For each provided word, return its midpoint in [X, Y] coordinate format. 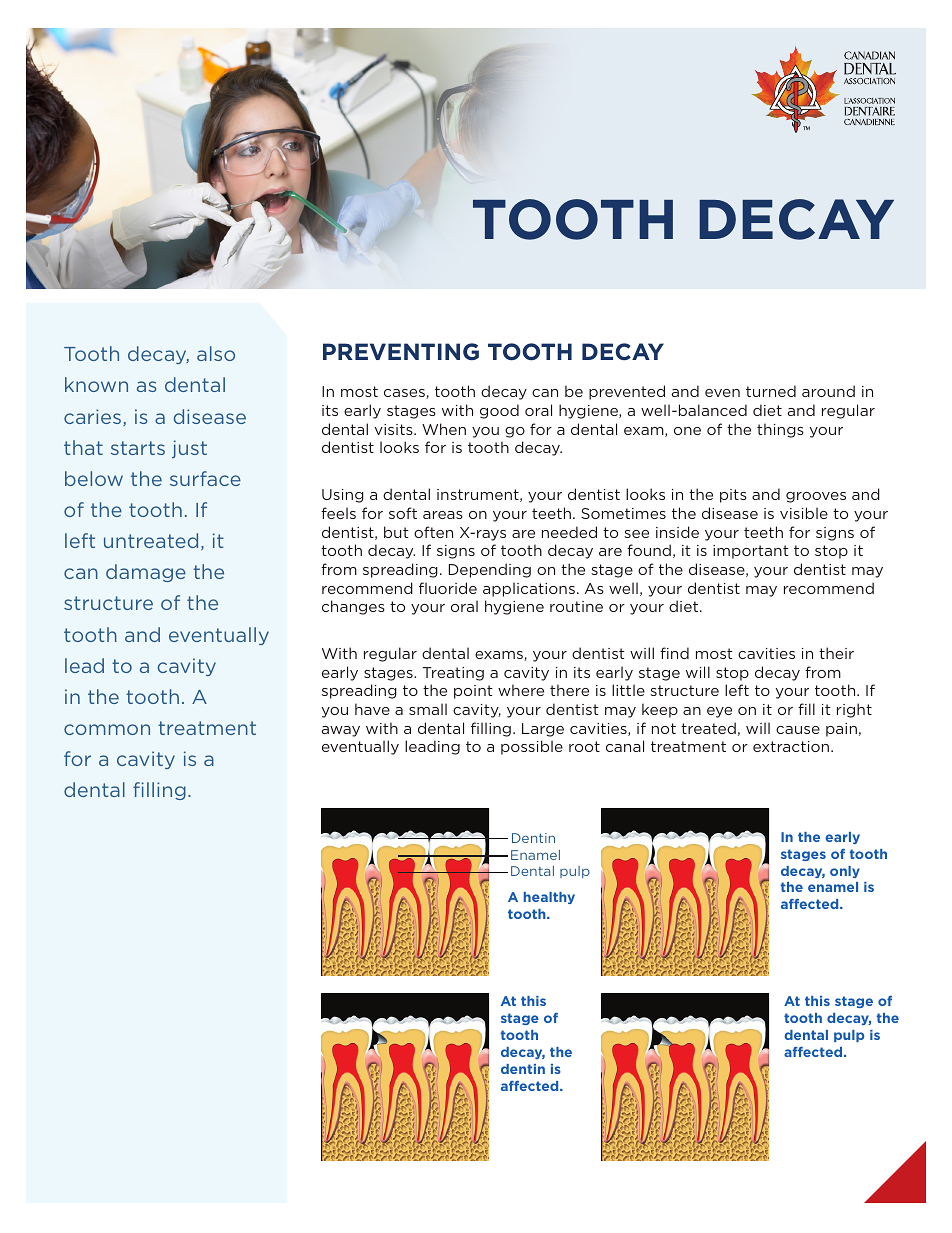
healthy [549, 898]
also [216, 353]
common [107, 729]
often [433, 532]
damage [146, 573]
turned [771, 391]
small [428, 709]
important [751, 552]
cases [405, 394]
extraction [792, 746]
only [845, 872]
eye [719, 712]
